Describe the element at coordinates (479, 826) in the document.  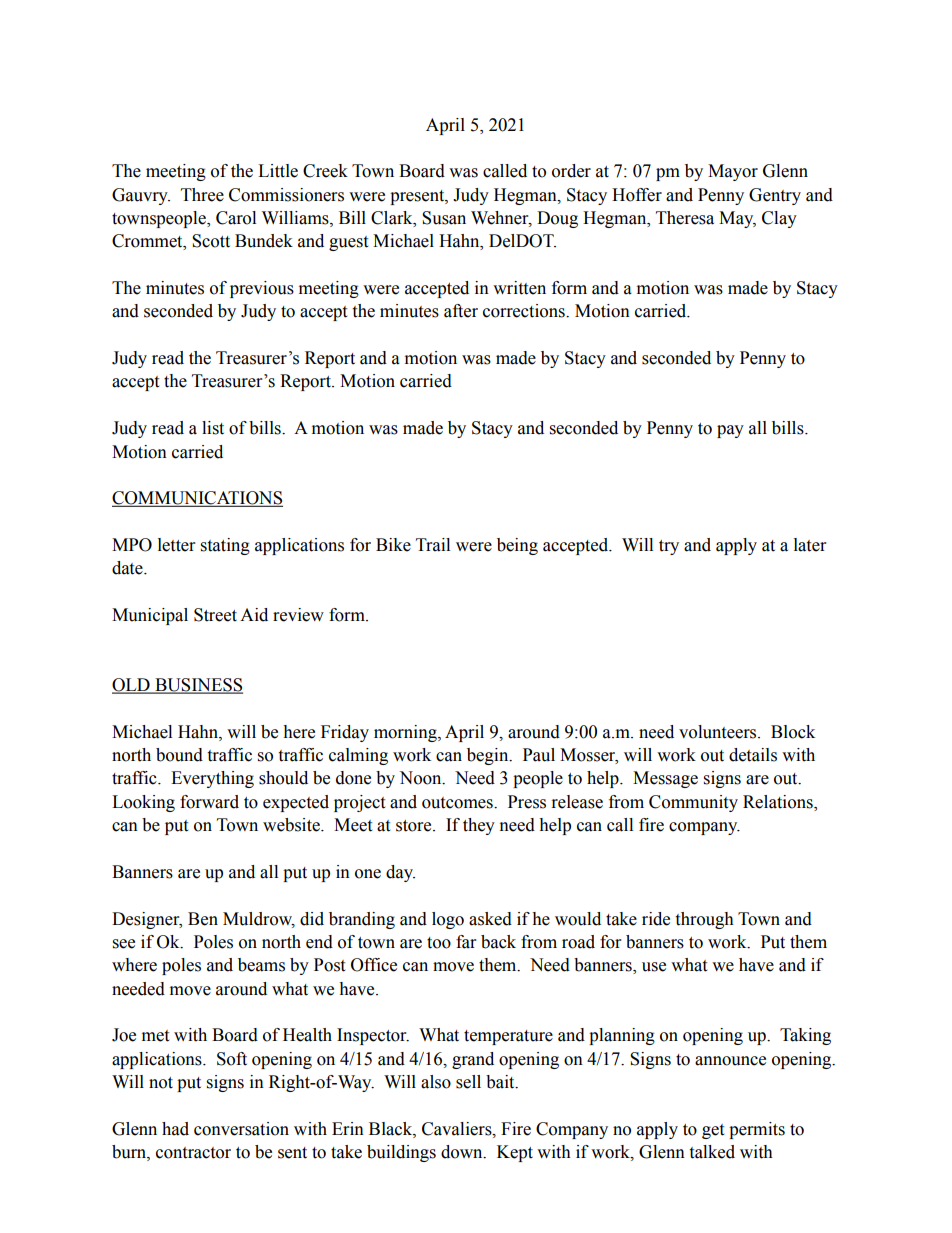
I see `they` at that location.
